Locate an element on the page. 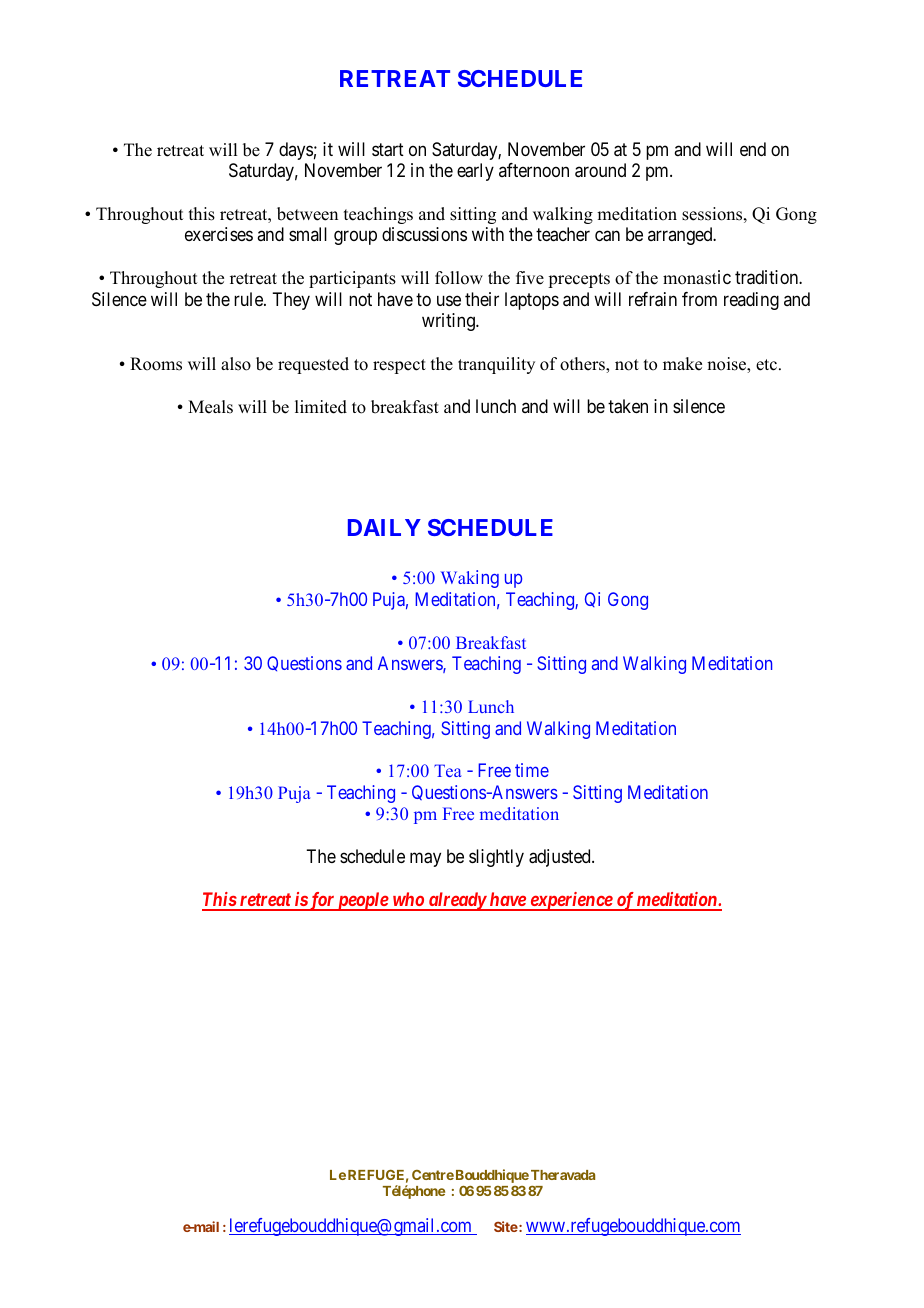 This image has height=1308, width=924. time is located at coordinates (532, 770).
